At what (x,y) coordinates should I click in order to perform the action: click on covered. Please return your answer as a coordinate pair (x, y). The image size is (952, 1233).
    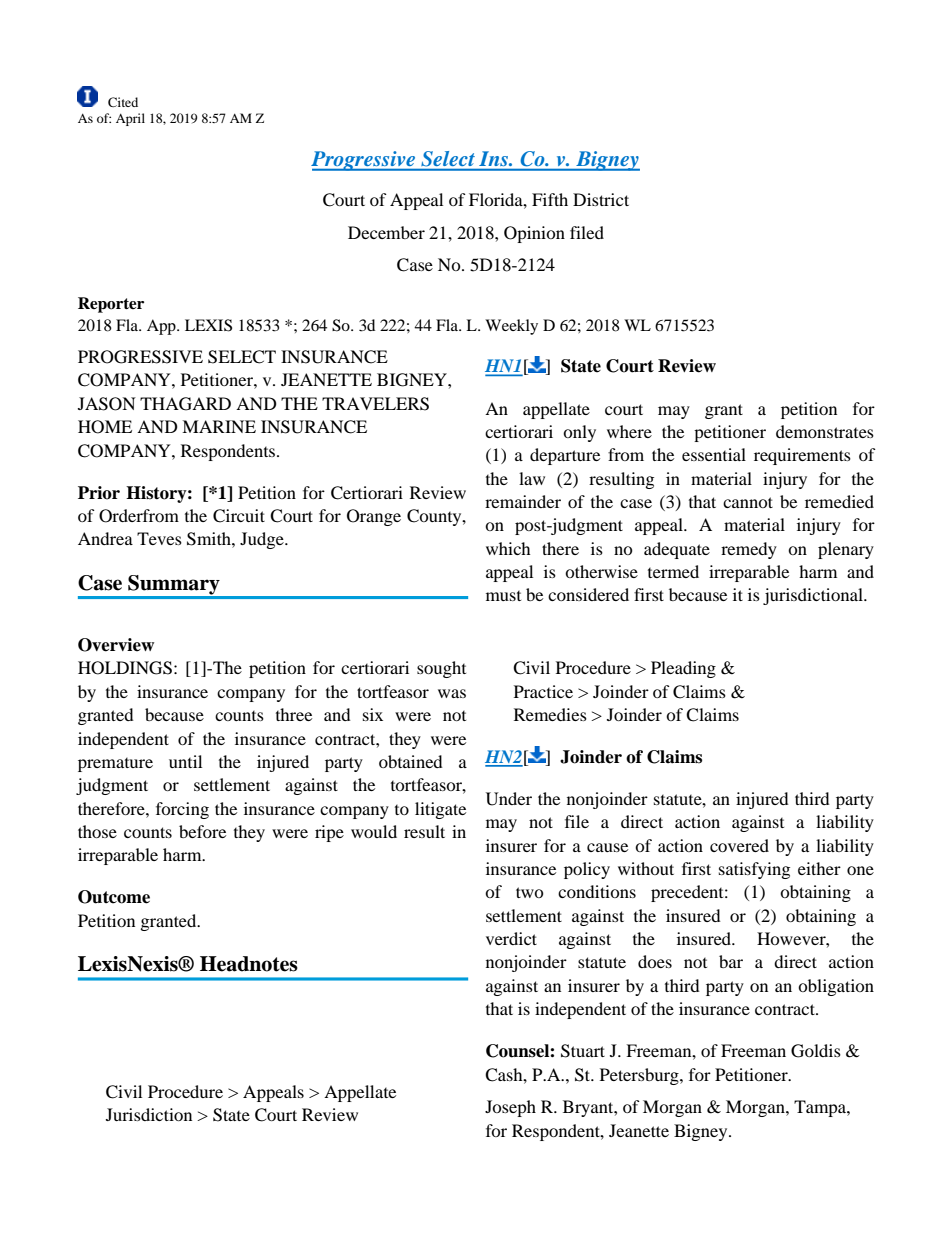
    Looking at the image, I should click on (739, 845).
